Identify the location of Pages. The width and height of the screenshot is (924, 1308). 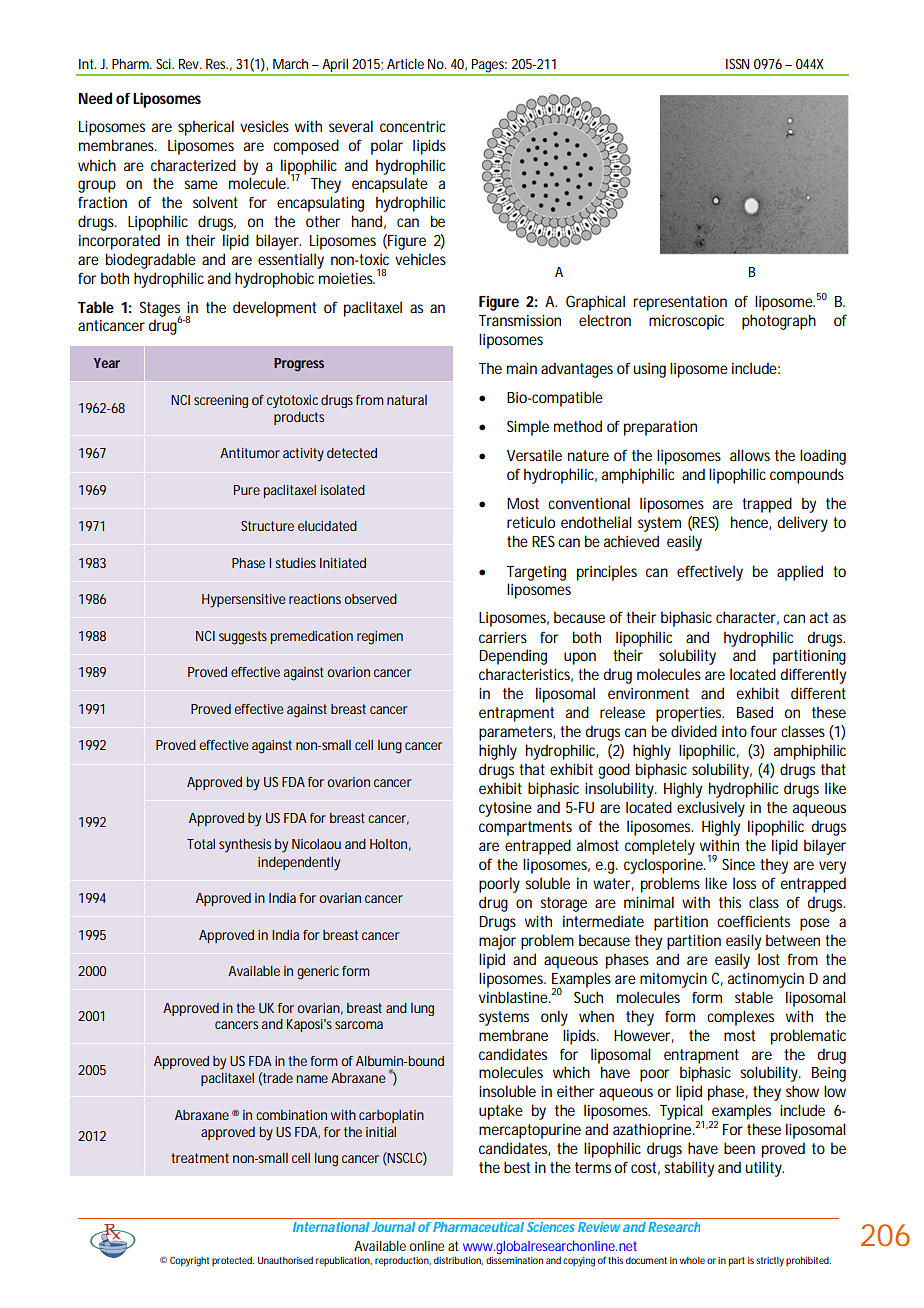
(489, 67).
